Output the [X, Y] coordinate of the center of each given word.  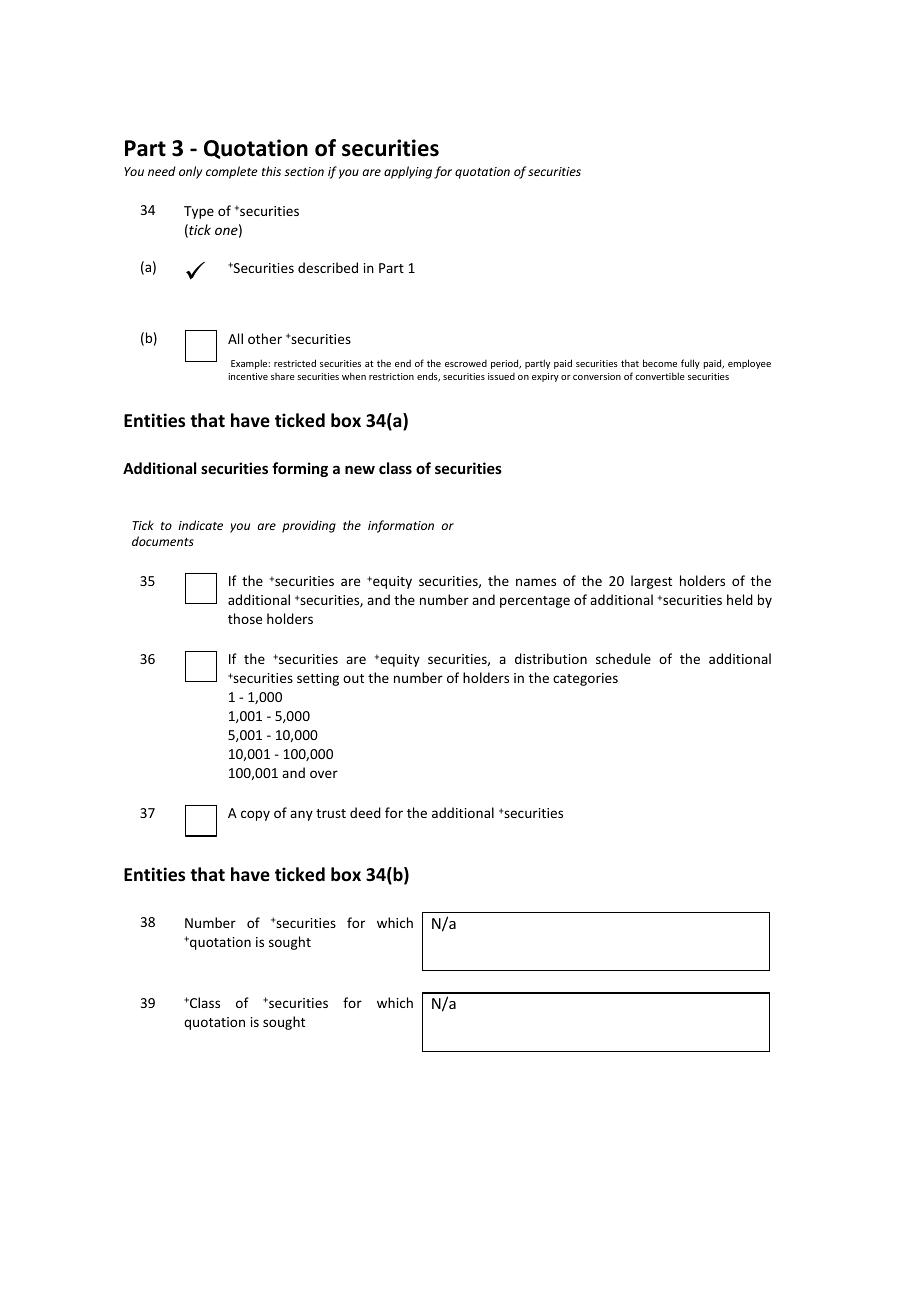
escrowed [466, 363]
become [660, 363]
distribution [551, 658]
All [235, 338]
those [245, 618]
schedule [623, 658]
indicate [200, 525]
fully [690, 364]
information [401, 526]
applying [408, 172]
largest [651, 582]
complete [231, 172]
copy [255, 815]
